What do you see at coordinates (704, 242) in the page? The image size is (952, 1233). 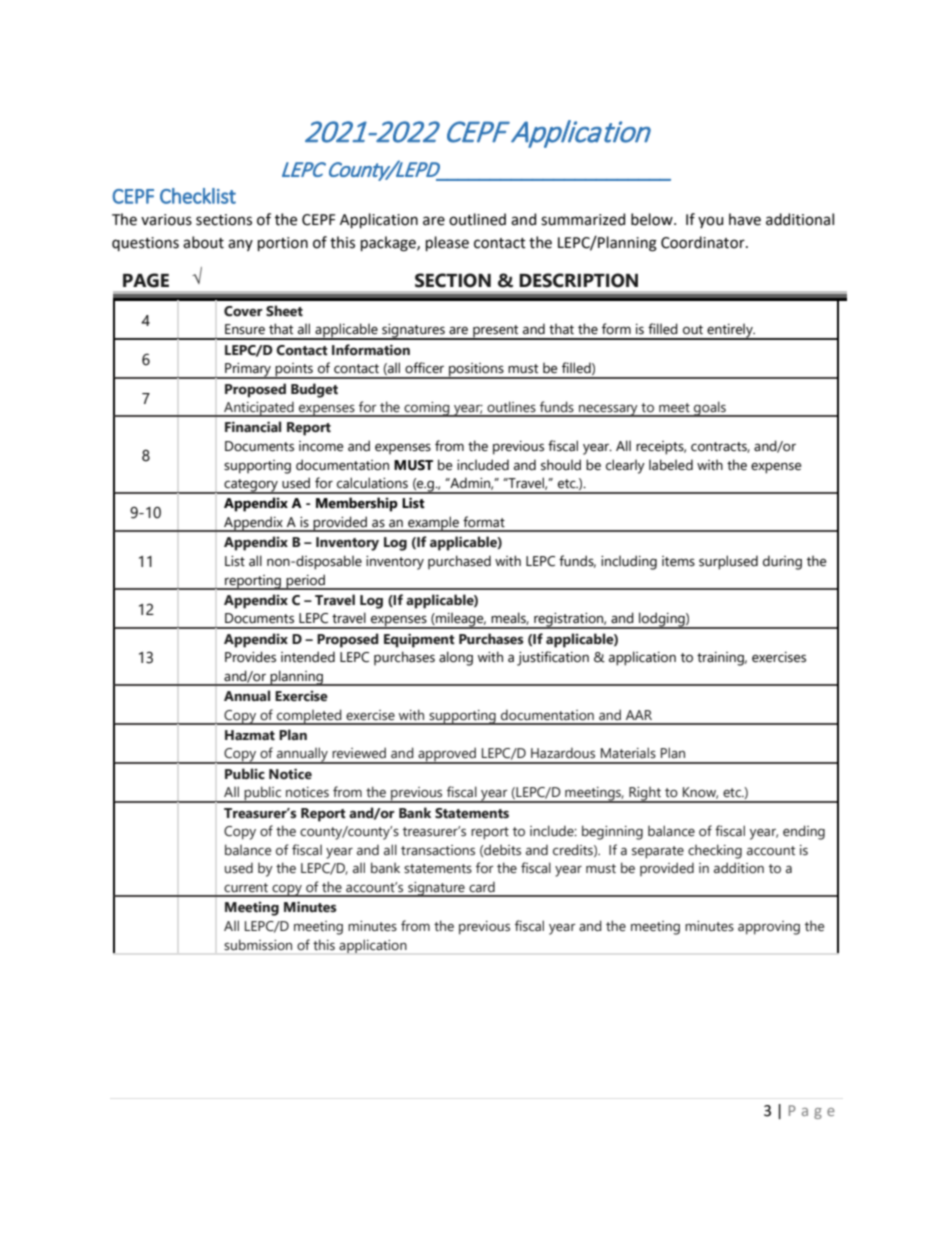 I see `Coordinator` at bounding box center [704, 242].
